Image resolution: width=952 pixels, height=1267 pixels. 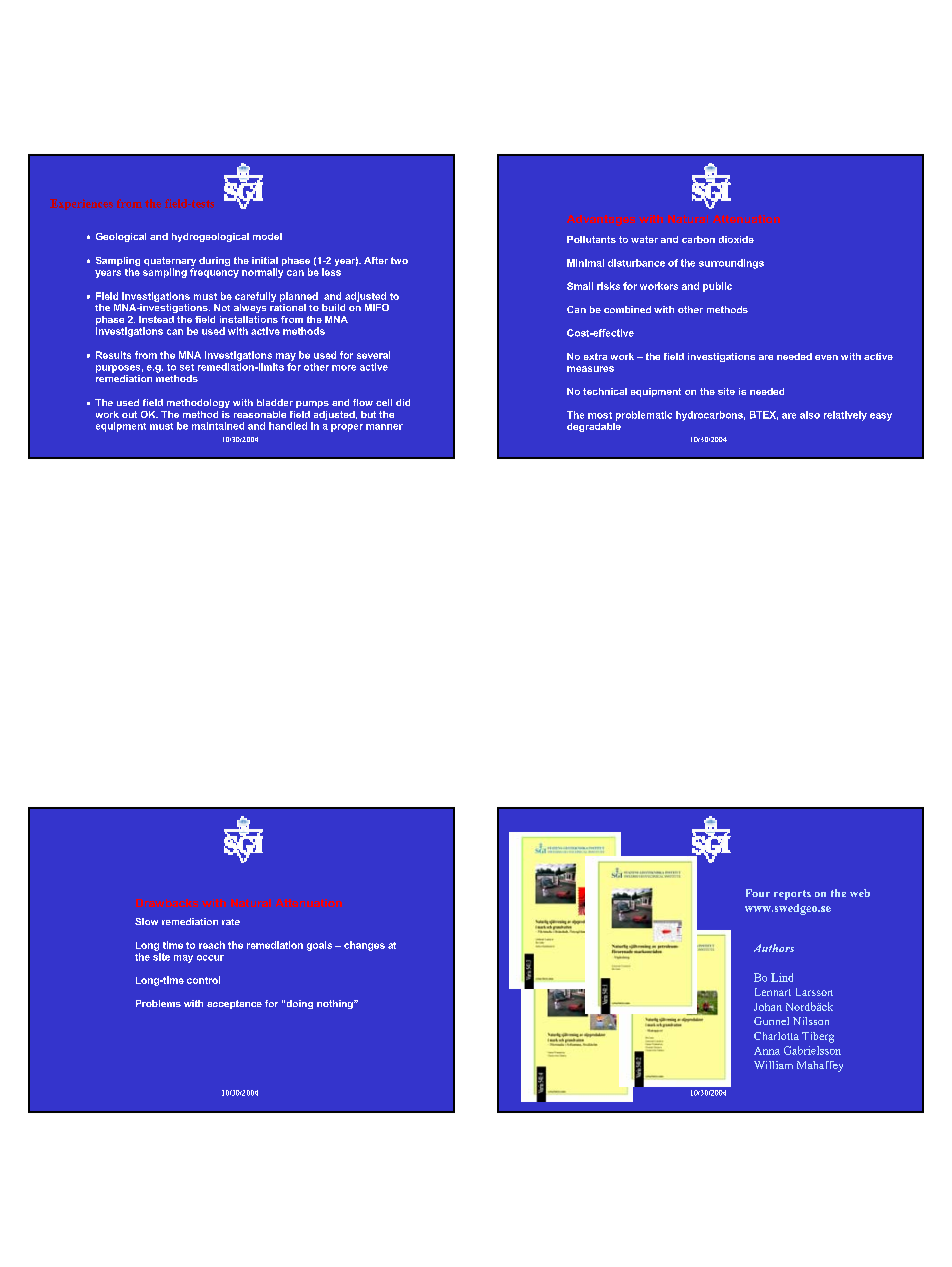 What do you see at coordinates (758, 893) in the screenshot?
I see `Four` at bounding box center [758, 893].
